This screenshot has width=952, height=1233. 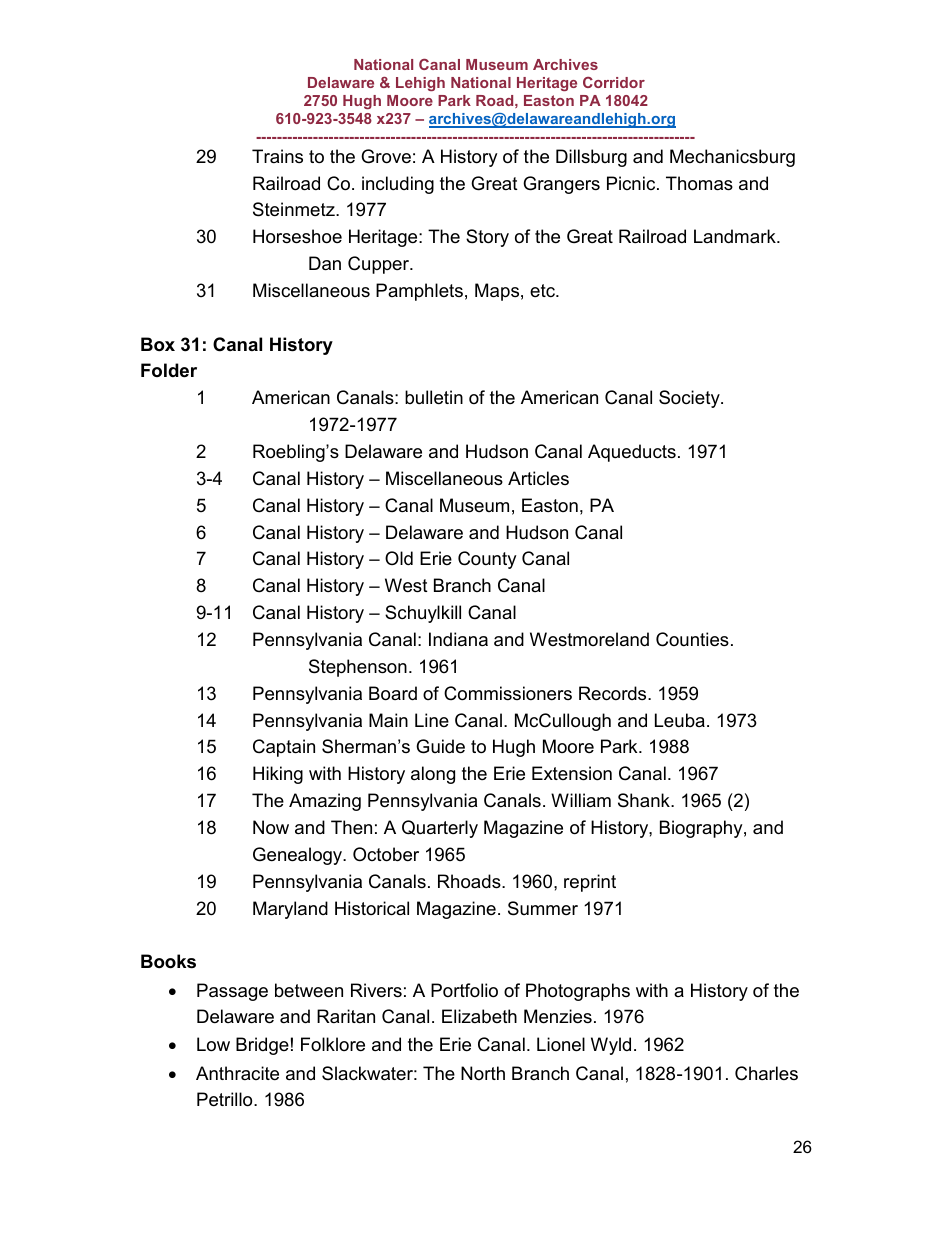 What do you see at coordinates (277, 156) in the screenshot?
I see `Trains` at bounding box center [277, 156].
